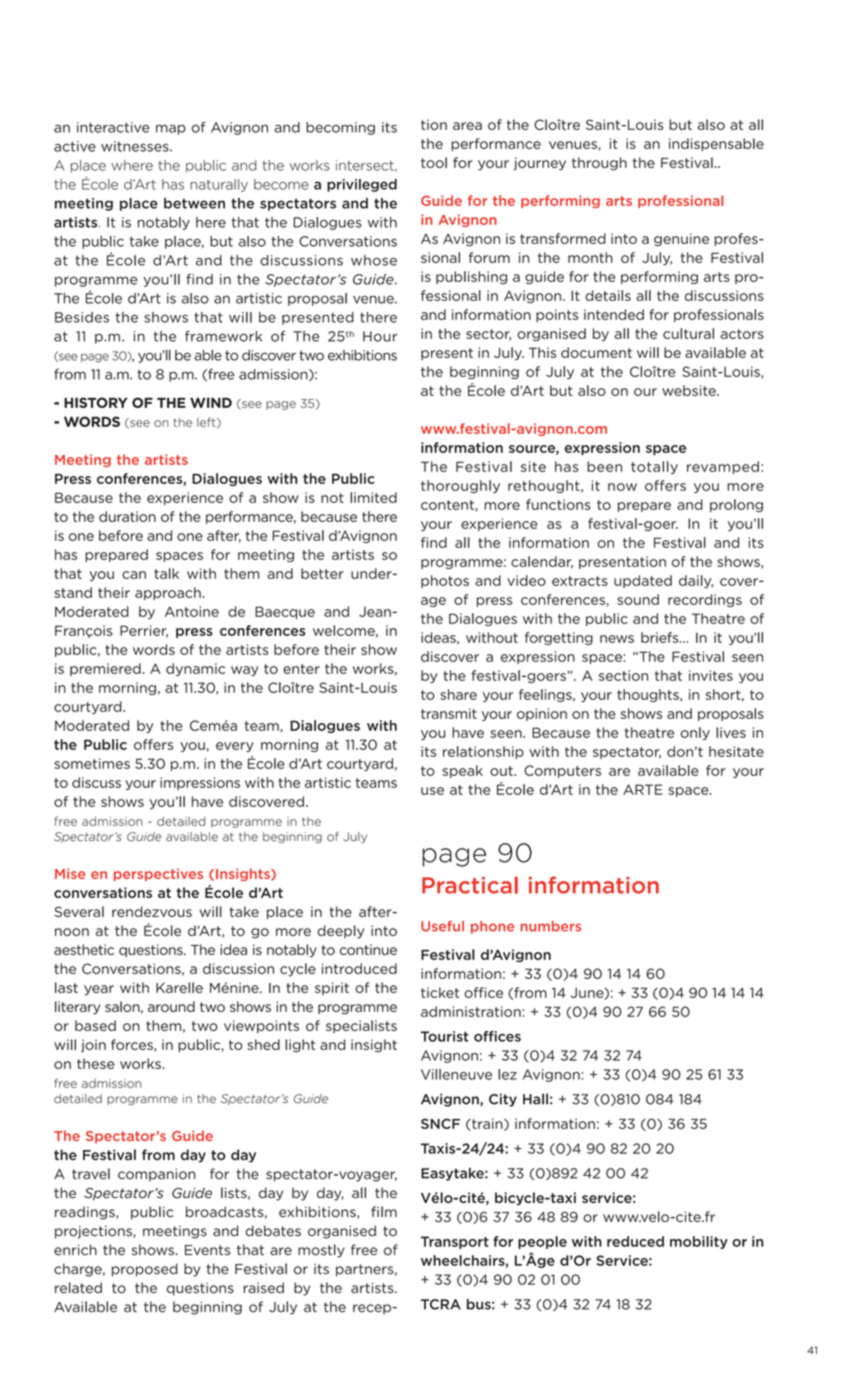 The height and width of the screenshot is (1400, 861). I want to click on around, so click(171, 1006).
